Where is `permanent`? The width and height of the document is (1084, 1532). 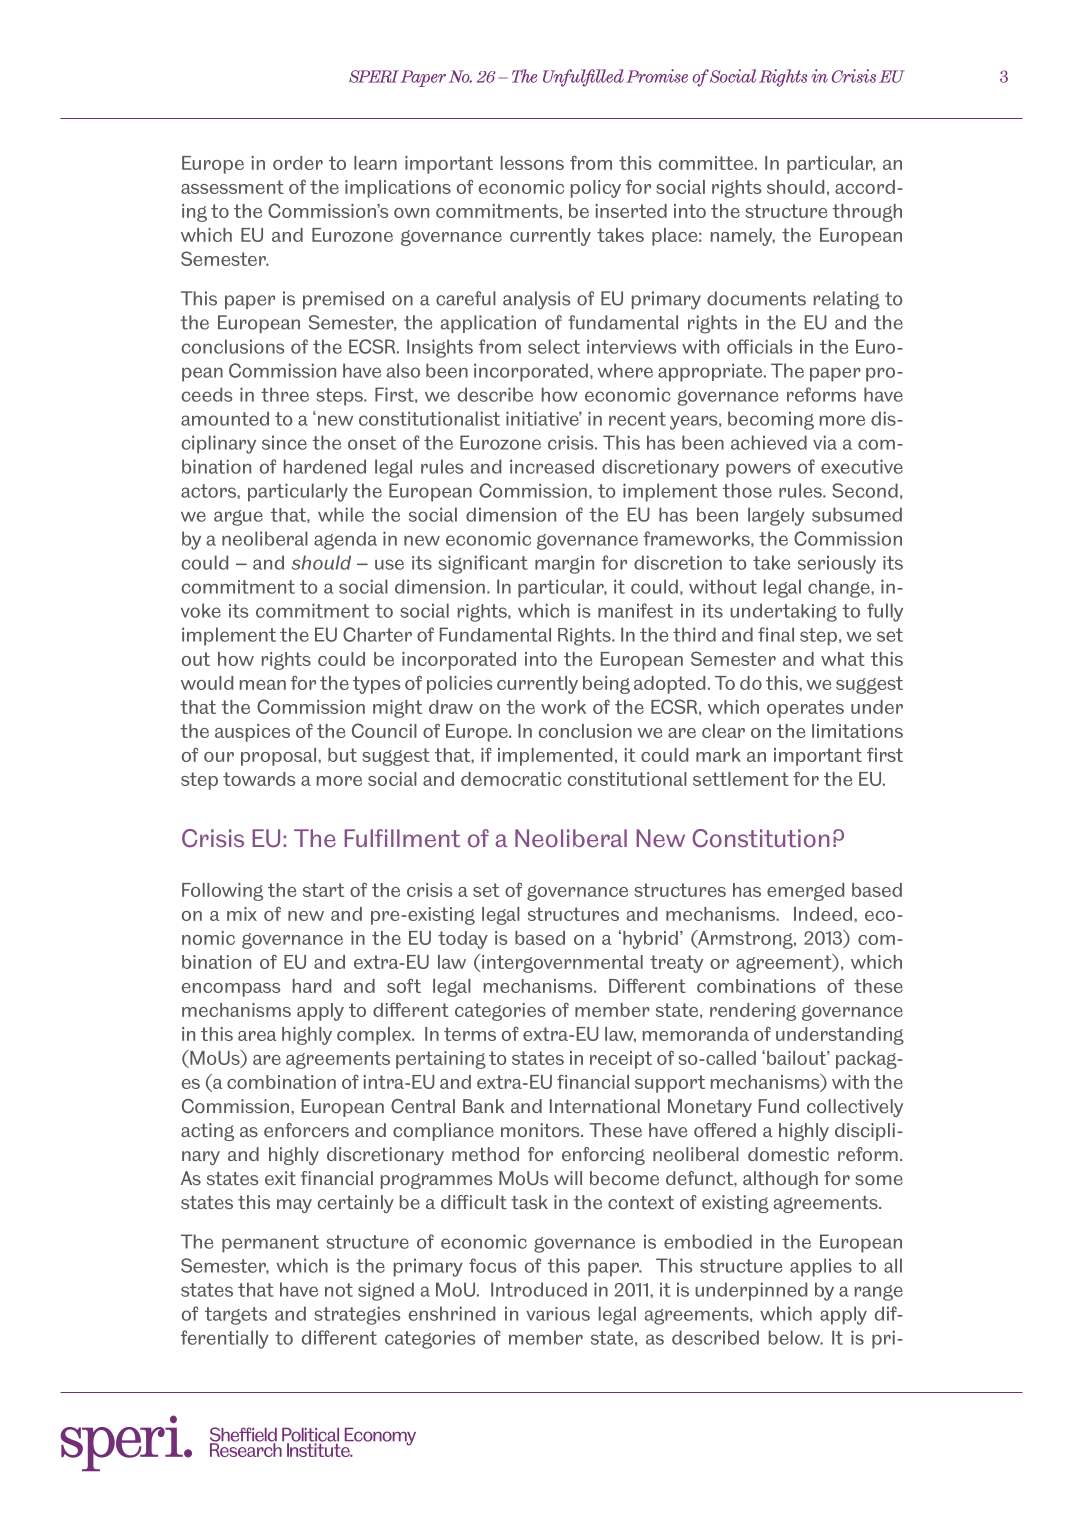
permanent is located at coordinates (270, 1244).
